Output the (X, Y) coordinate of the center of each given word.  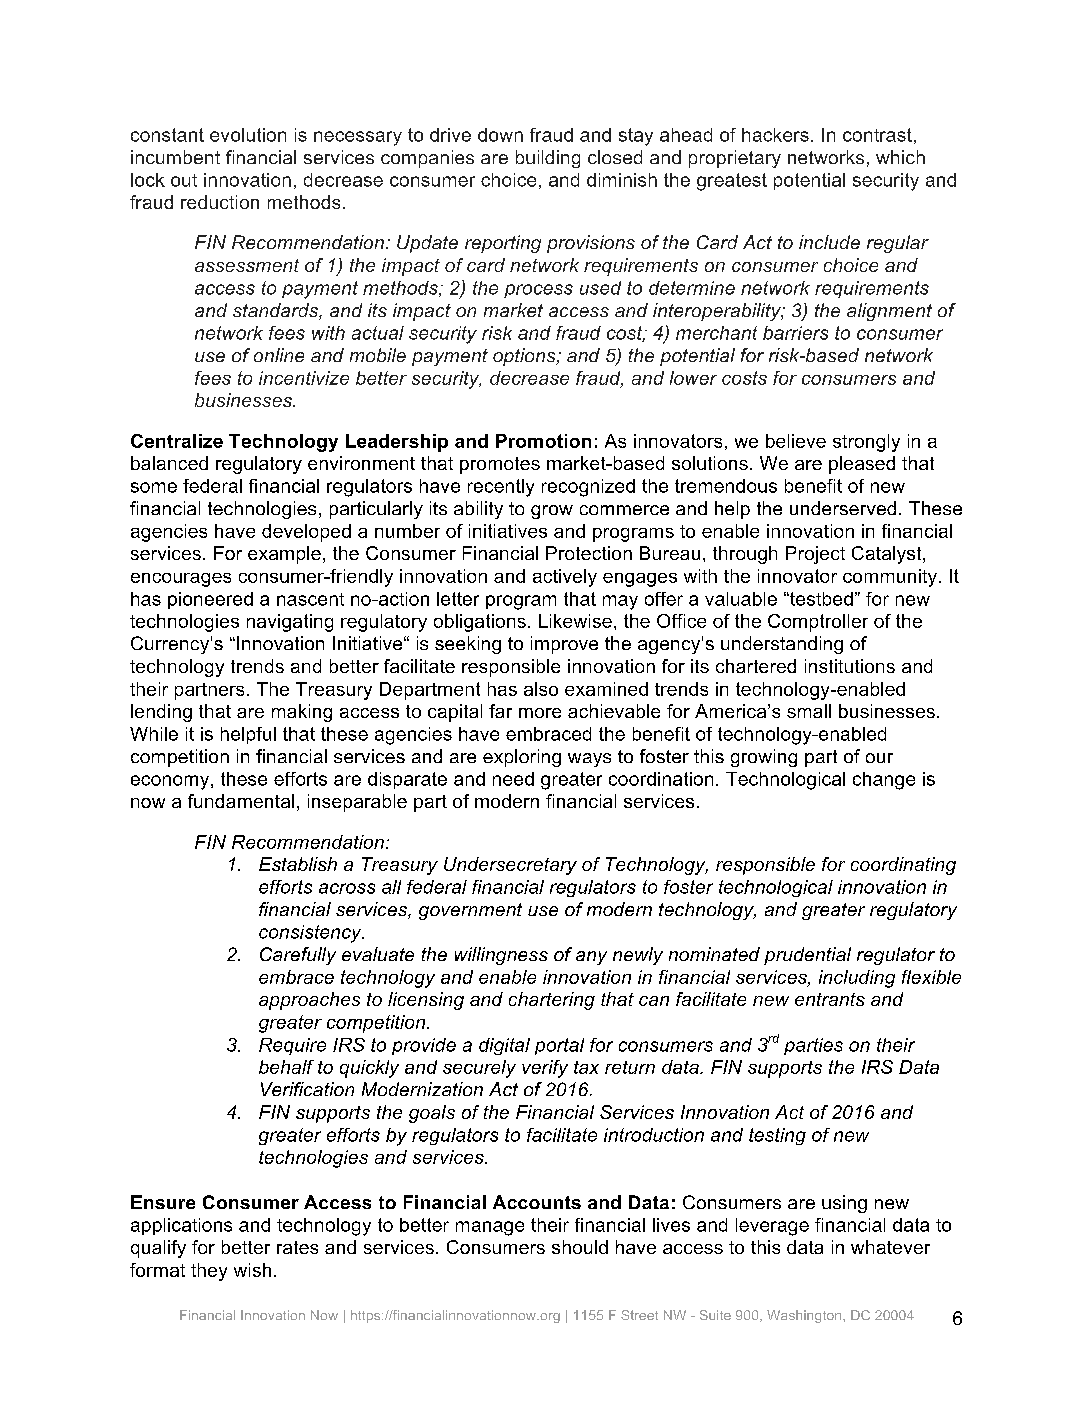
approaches (309, 1001)
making (302, 713)
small (809, 711)
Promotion (543, 441)
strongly (866, 443)
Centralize (177, 441)
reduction (220, 202)
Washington (805, 1316)
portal (559, 1046)
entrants (830, 999)
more (540, 713)
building (548, 159)
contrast (877, 135)
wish (252, 1270)
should (580, 1247)
